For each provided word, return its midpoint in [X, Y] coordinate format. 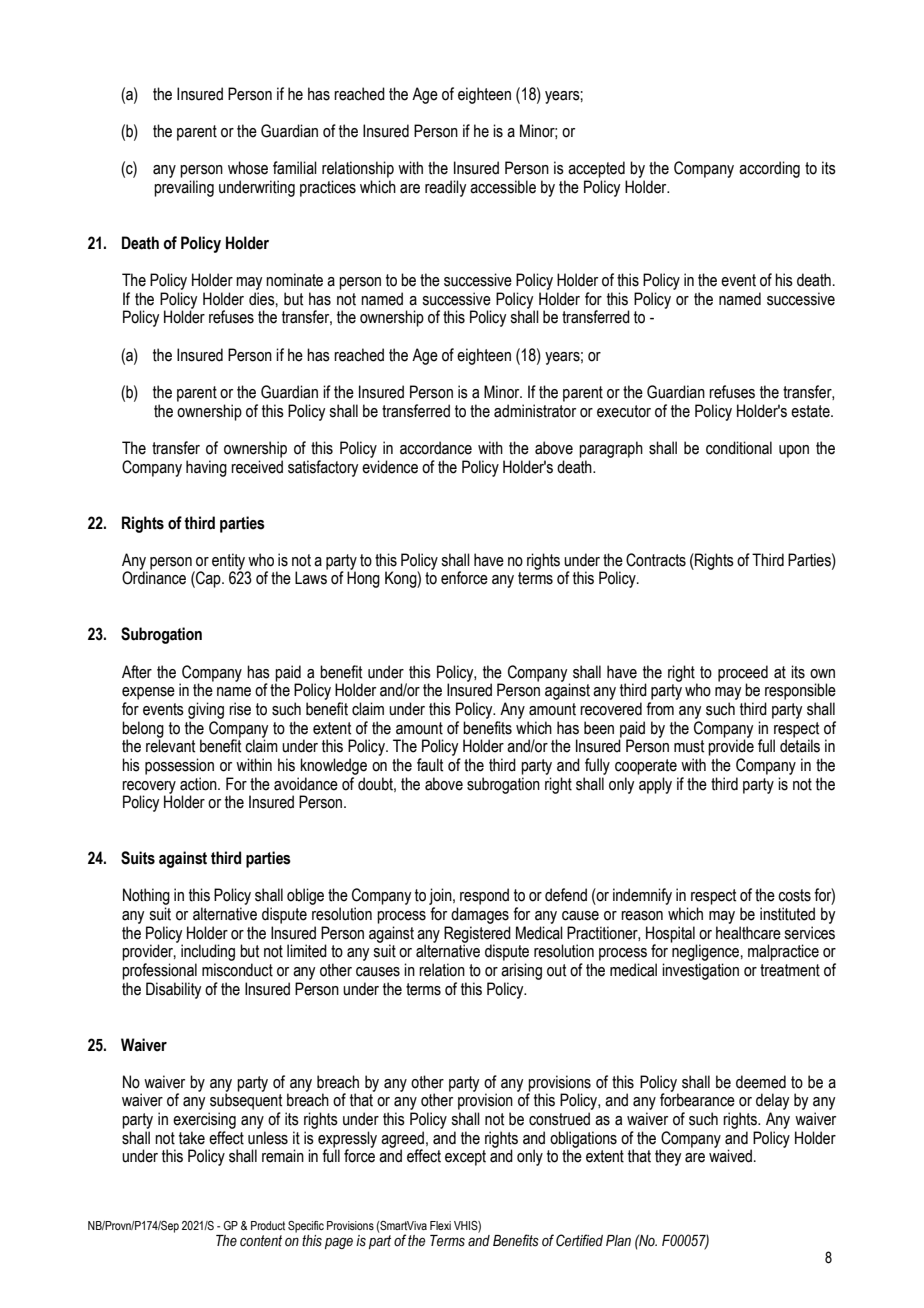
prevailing [184, 188]
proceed [743, 674]
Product [268, 1225]
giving [206, 710]
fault [430, 765]
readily [445, 188]
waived [732, 1156]
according [769, 169]
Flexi [440, 1225]
